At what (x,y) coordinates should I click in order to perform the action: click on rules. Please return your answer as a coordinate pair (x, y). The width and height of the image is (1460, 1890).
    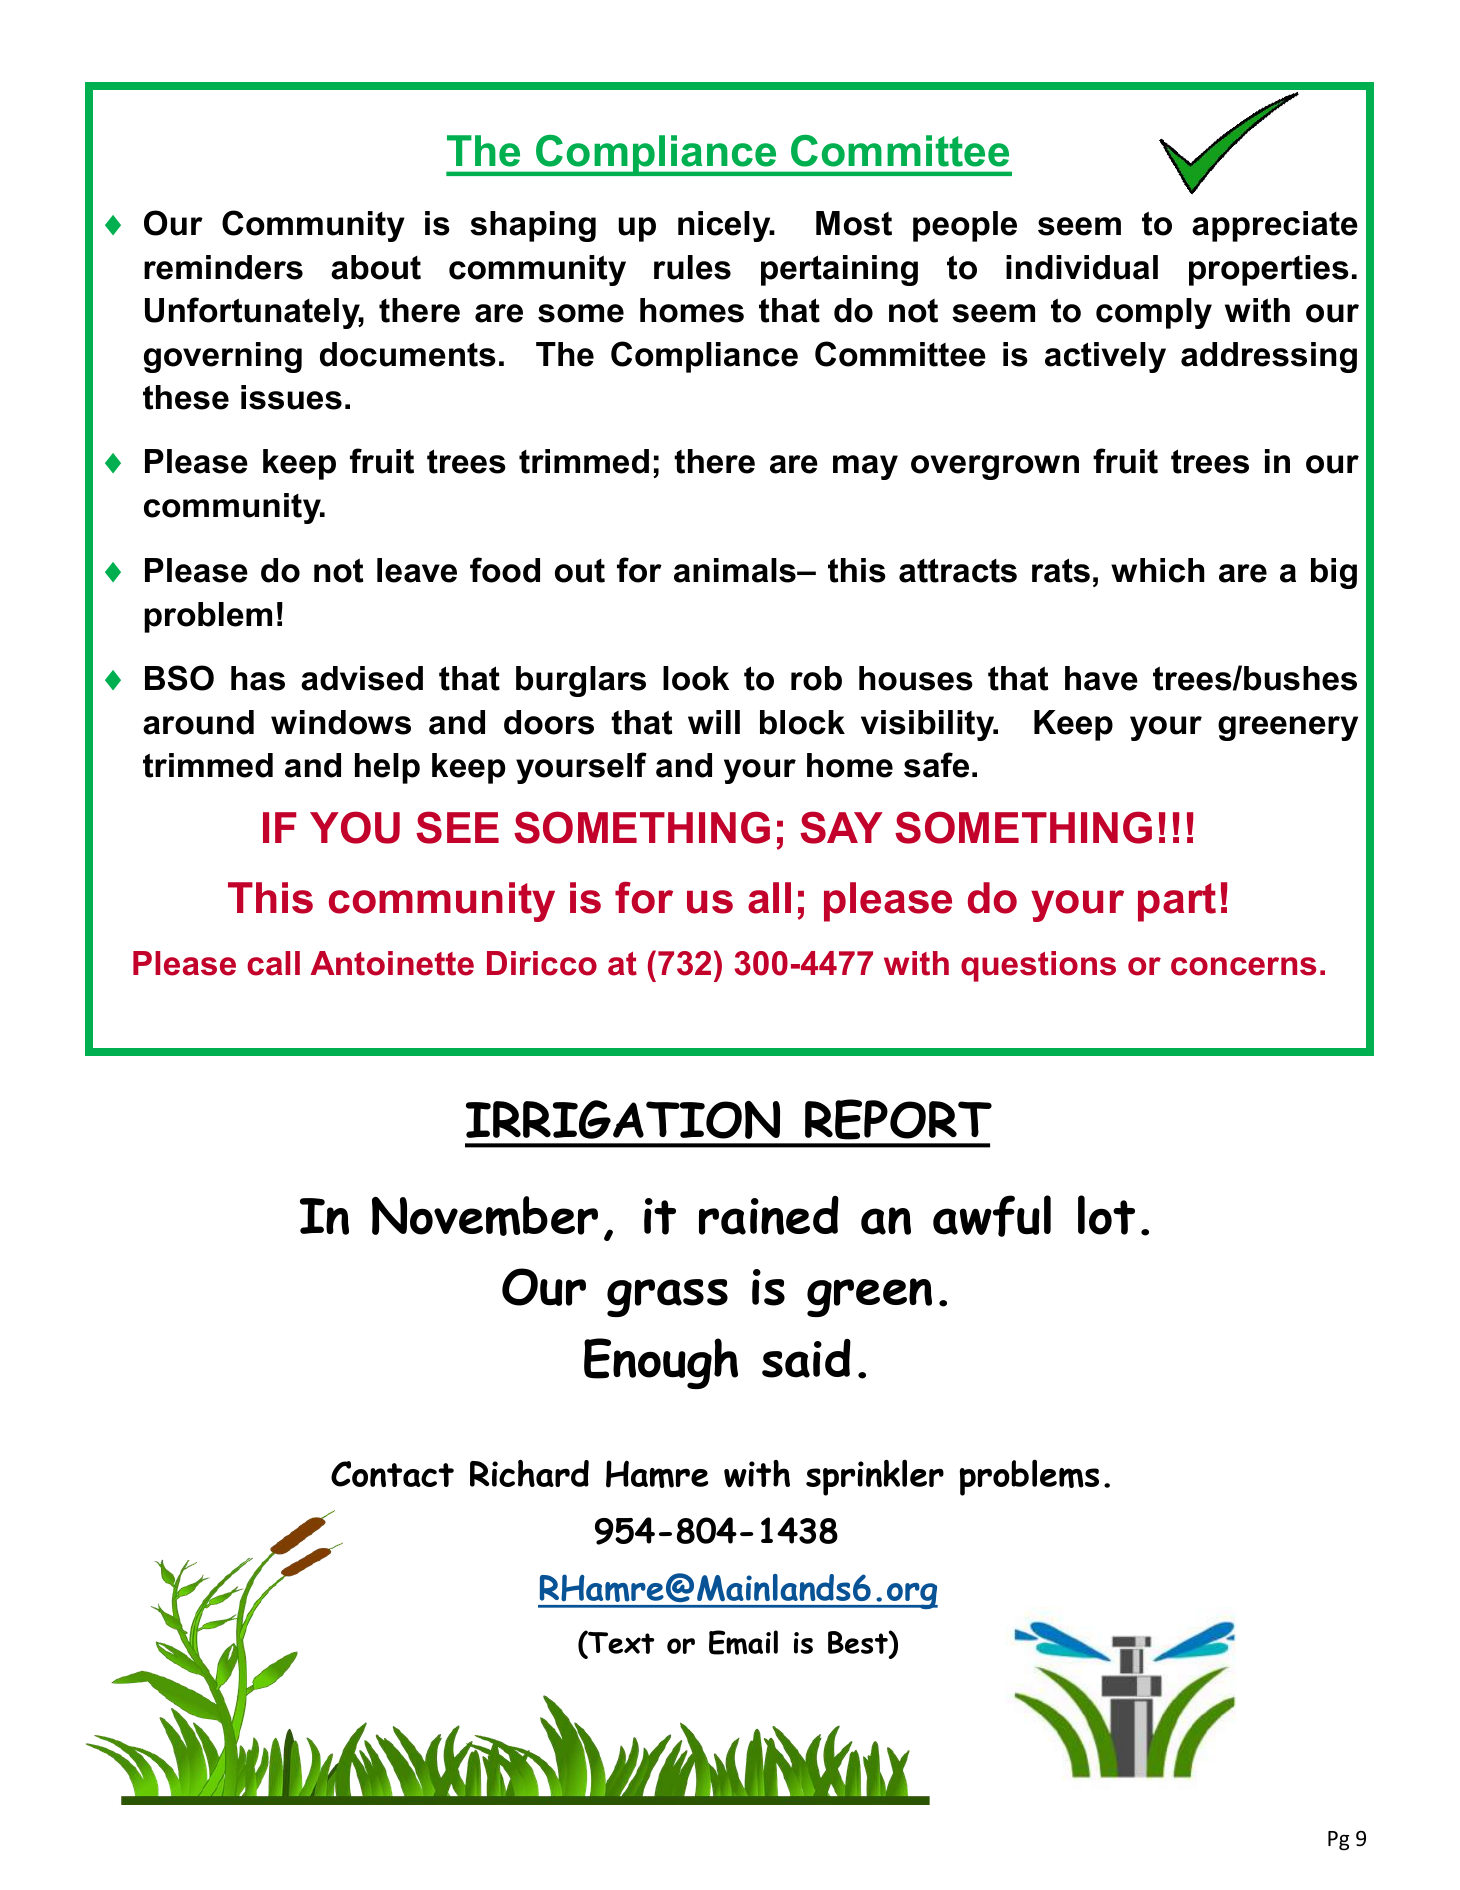
    Looking at the image, I should click on (692, 267).
